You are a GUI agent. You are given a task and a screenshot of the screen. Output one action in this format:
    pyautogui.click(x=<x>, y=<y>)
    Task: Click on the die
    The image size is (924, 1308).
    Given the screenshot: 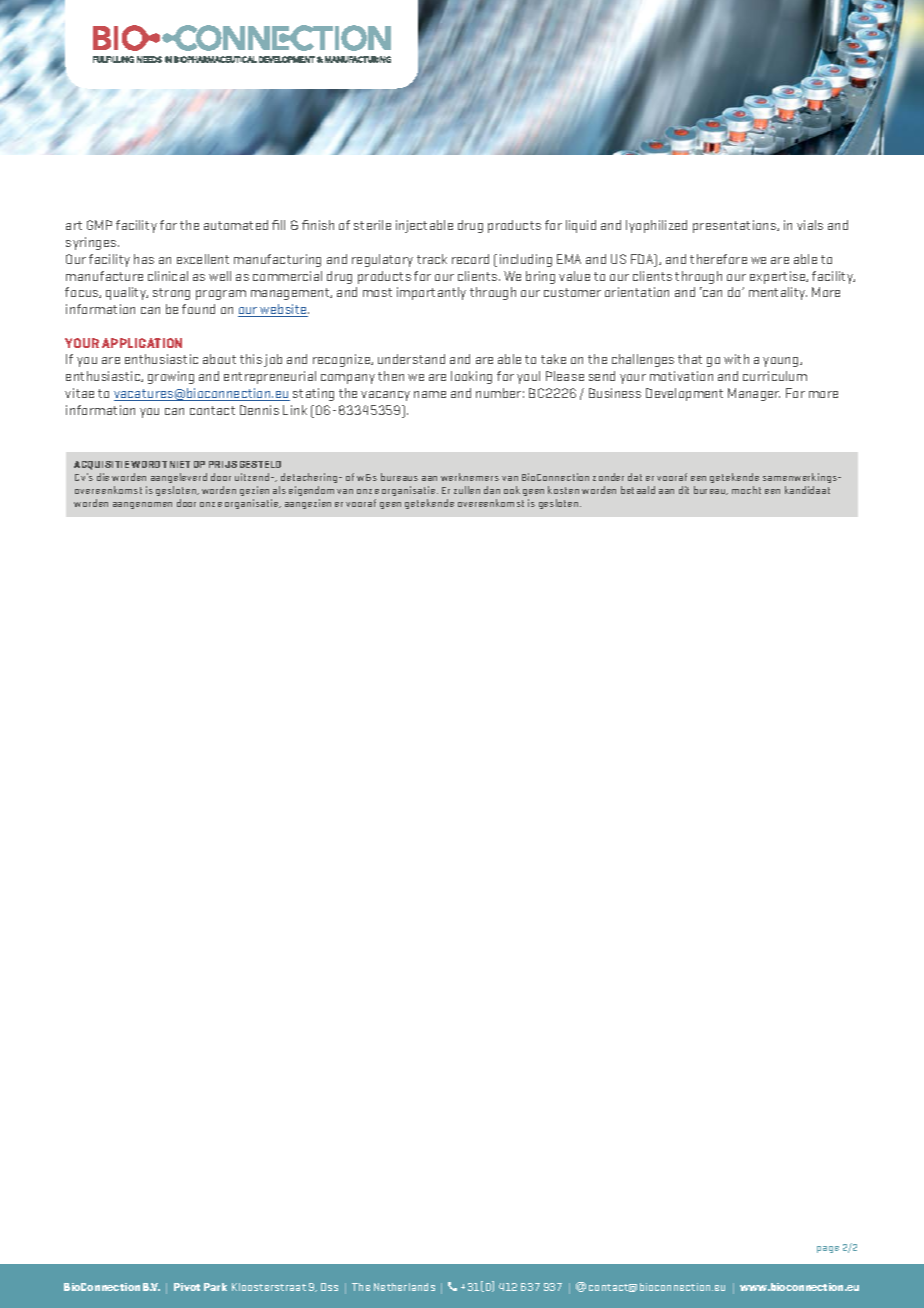 What is the action you would take?
    pyautogui.click(x=103, y=477)
